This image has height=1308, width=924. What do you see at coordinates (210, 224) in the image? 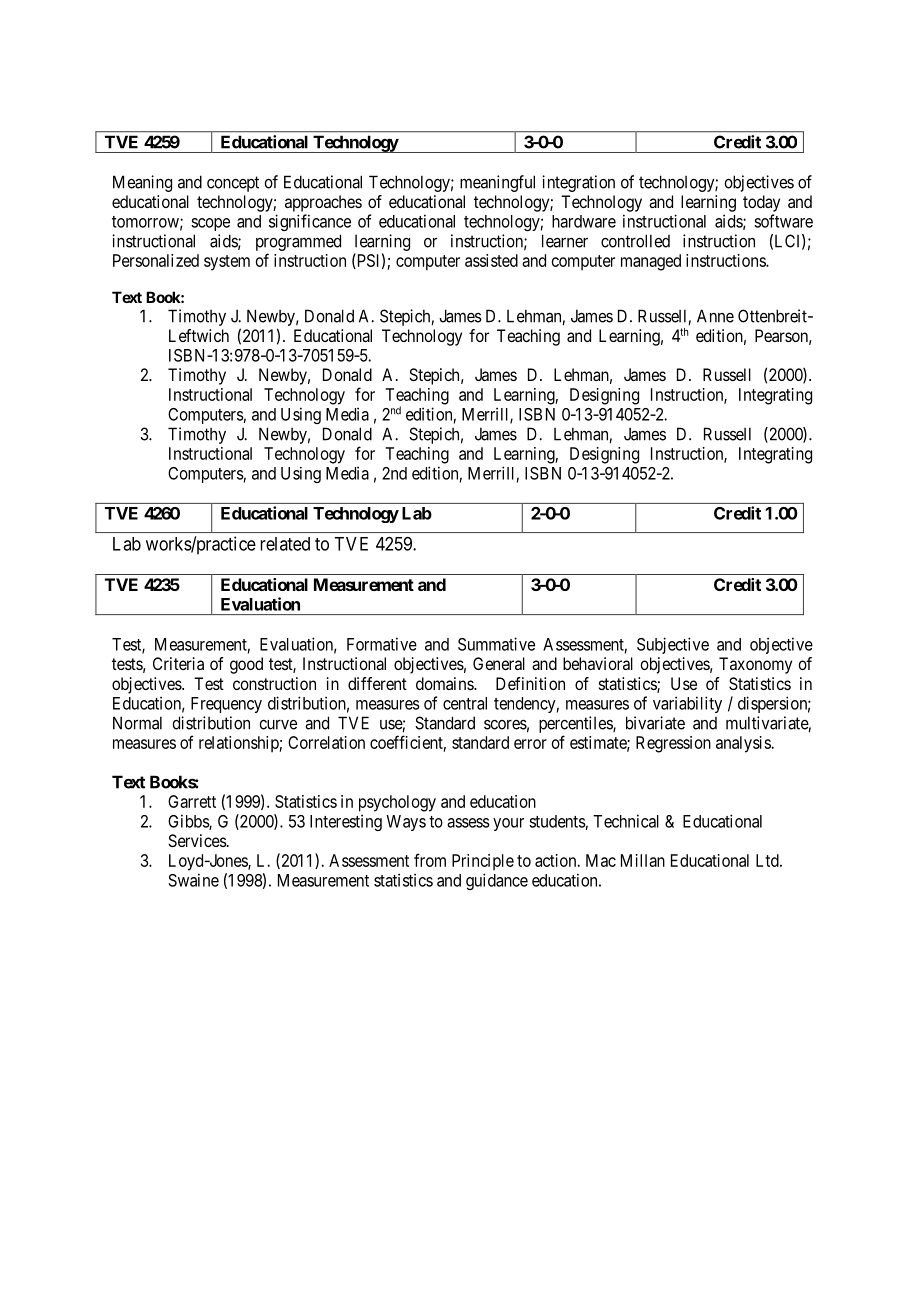
I see `scope` at bounding box center [210, 224].
